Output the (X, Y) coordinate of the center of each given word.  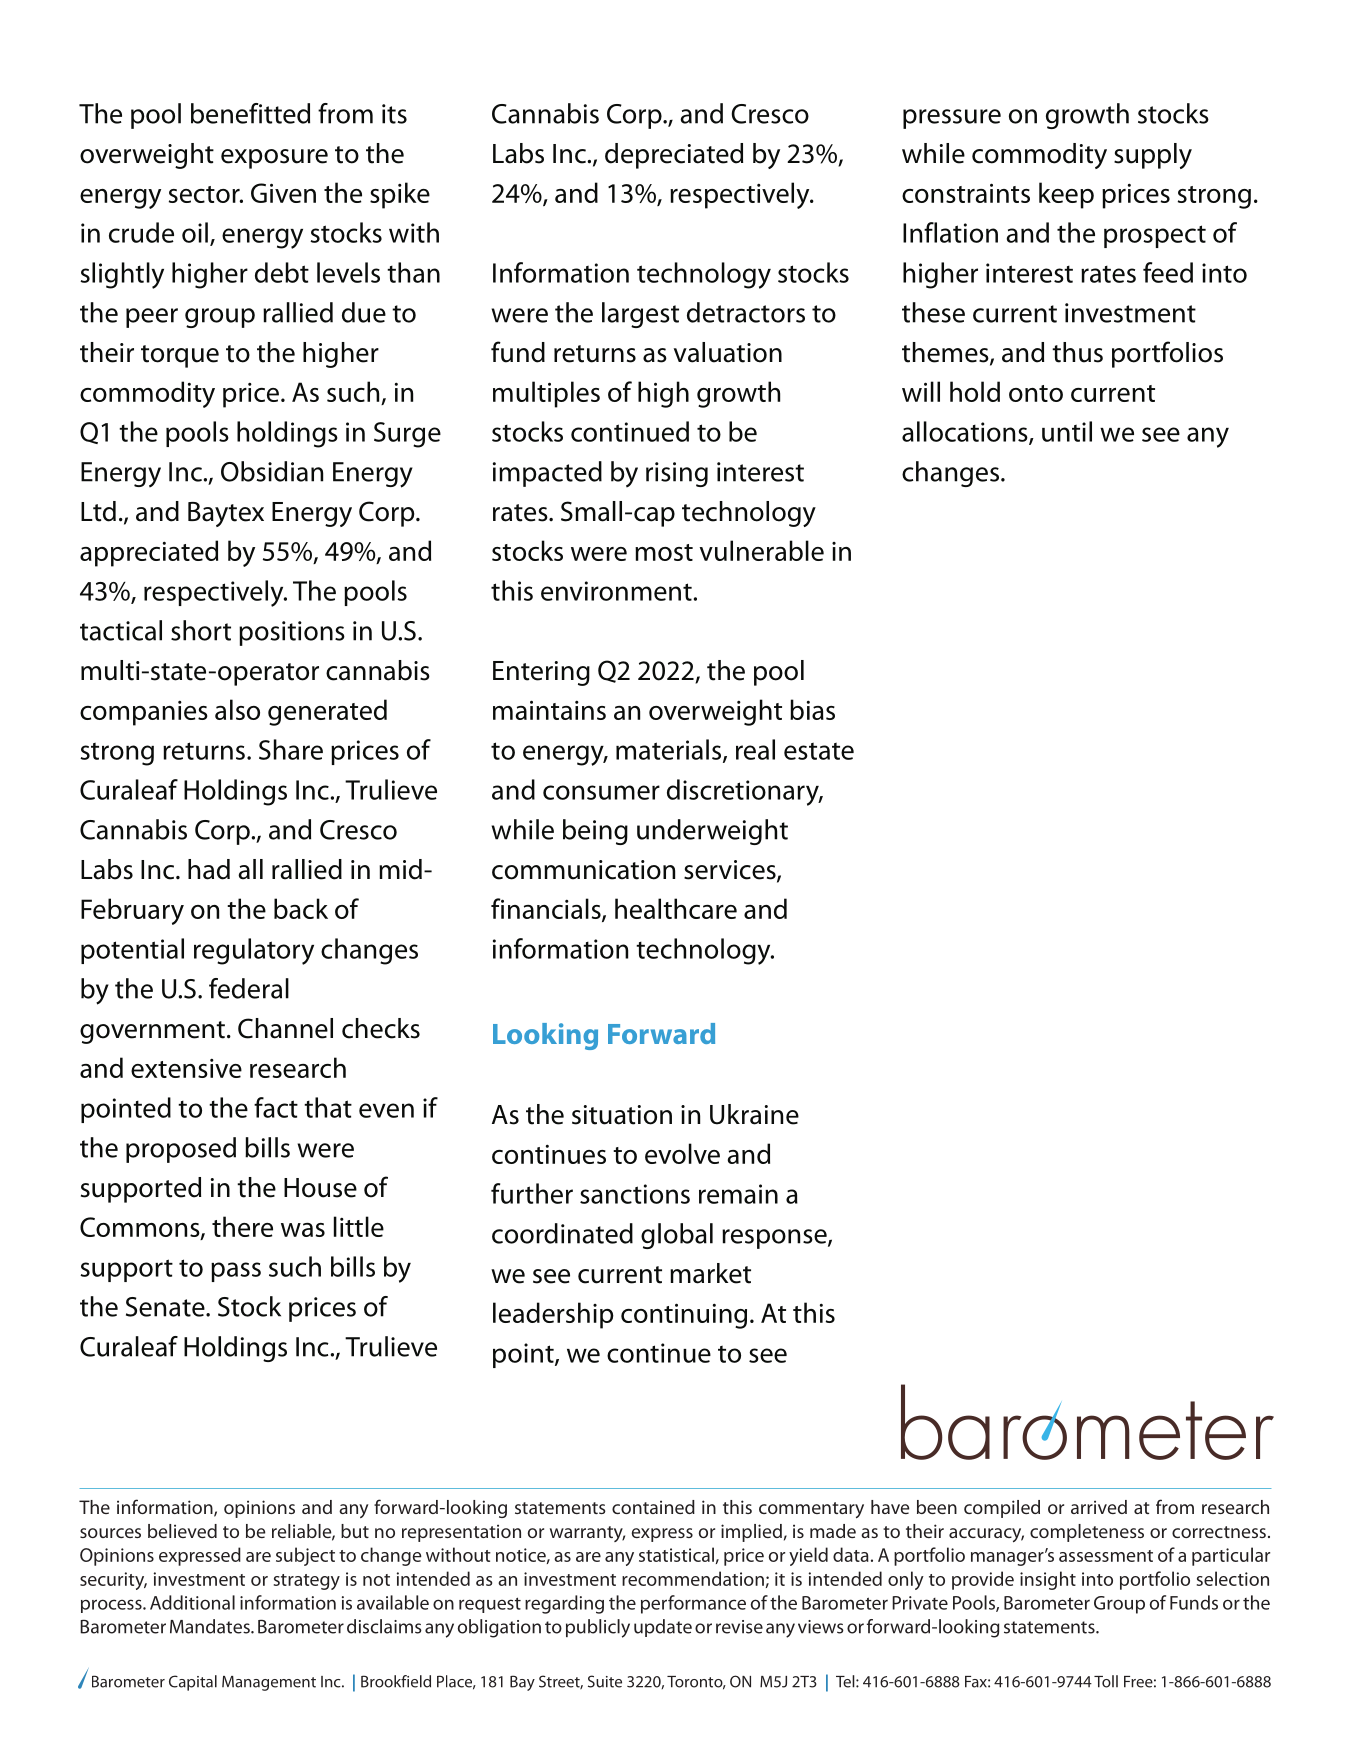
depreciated (674, 156)
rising (677, 474)
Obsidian (272, 471)
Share (291, 749)
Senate (166, 1307)
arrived (1099, 1507)
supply (1153, 156)
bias (812, 709)
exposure (274, 159)
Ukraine (754, 1114)
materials (670, 750)
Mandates (211, 1626)
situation (622, 1115)
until (1067, 431)
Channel (285, 1028)
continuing (684, 1316)
